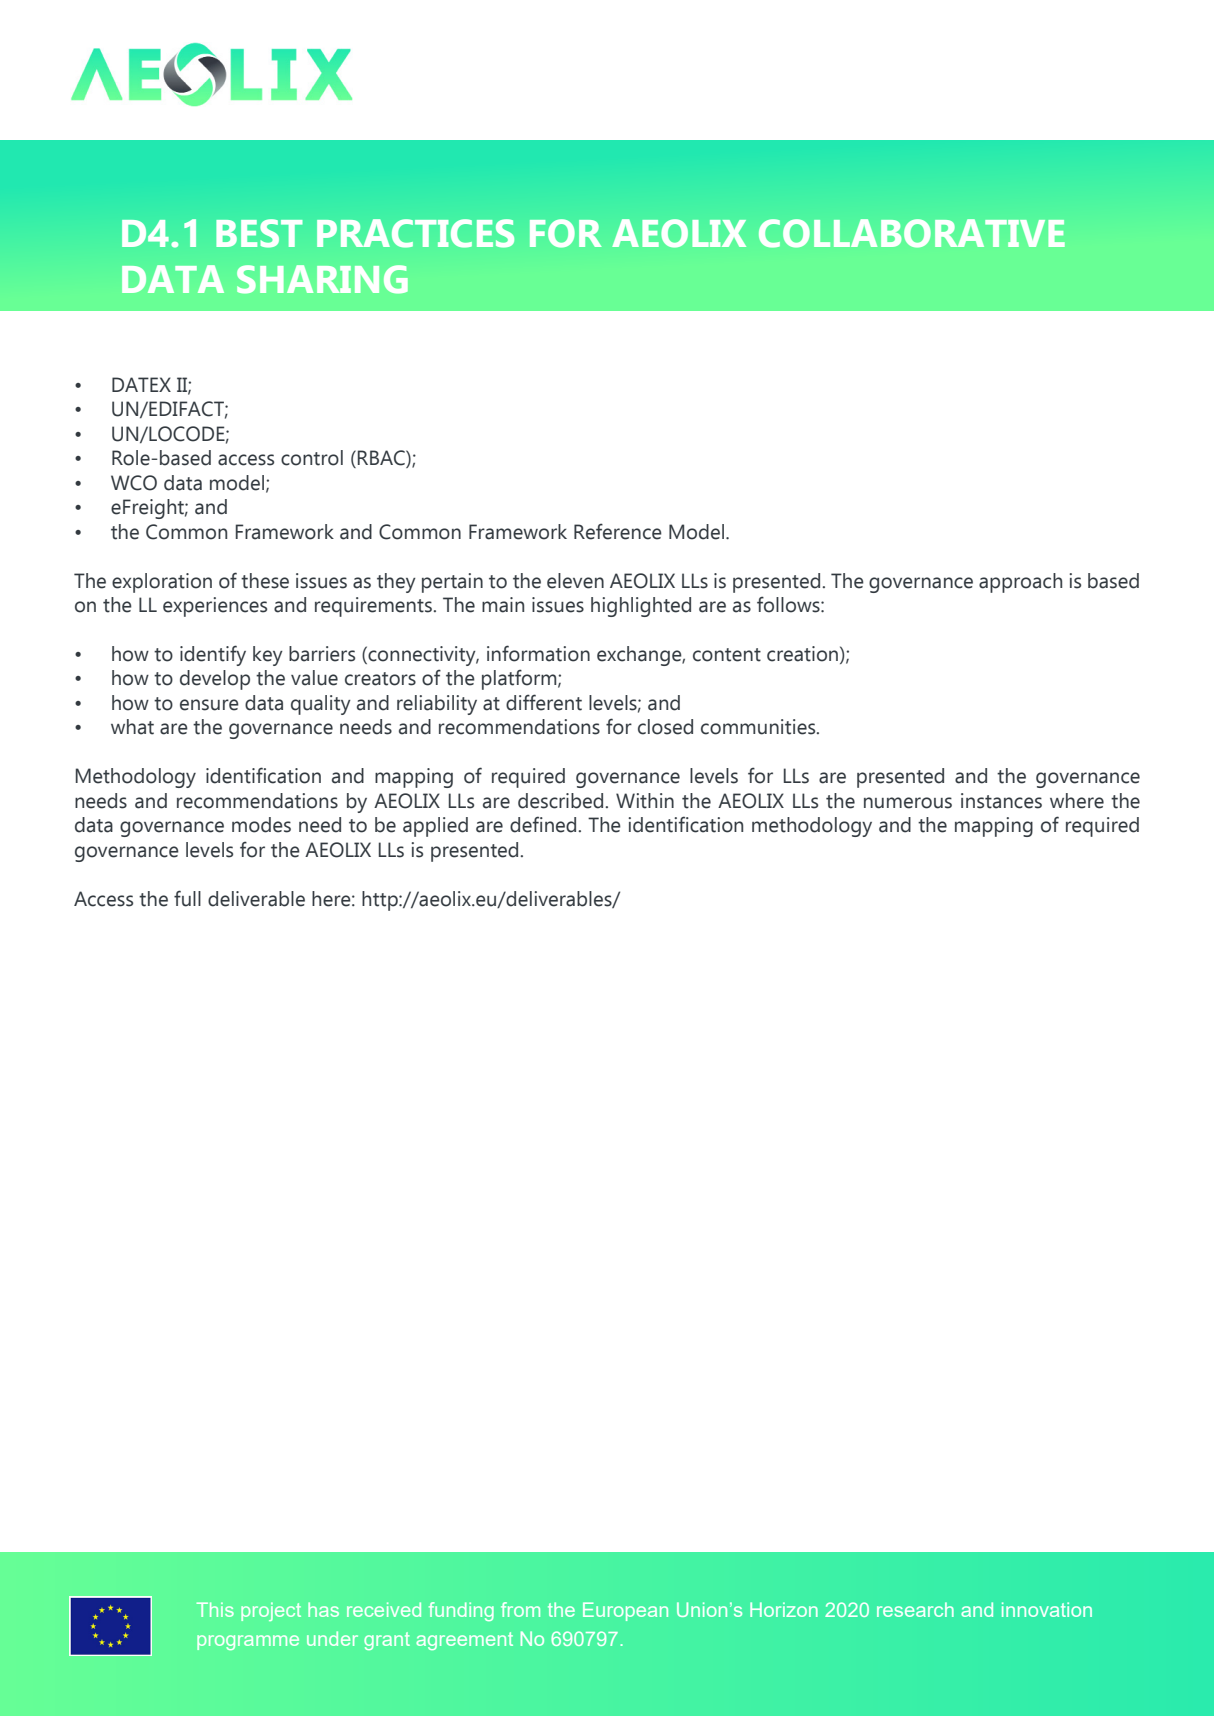 This page has width=1214, height=1716. I want to click on full, so click(187, 898).
